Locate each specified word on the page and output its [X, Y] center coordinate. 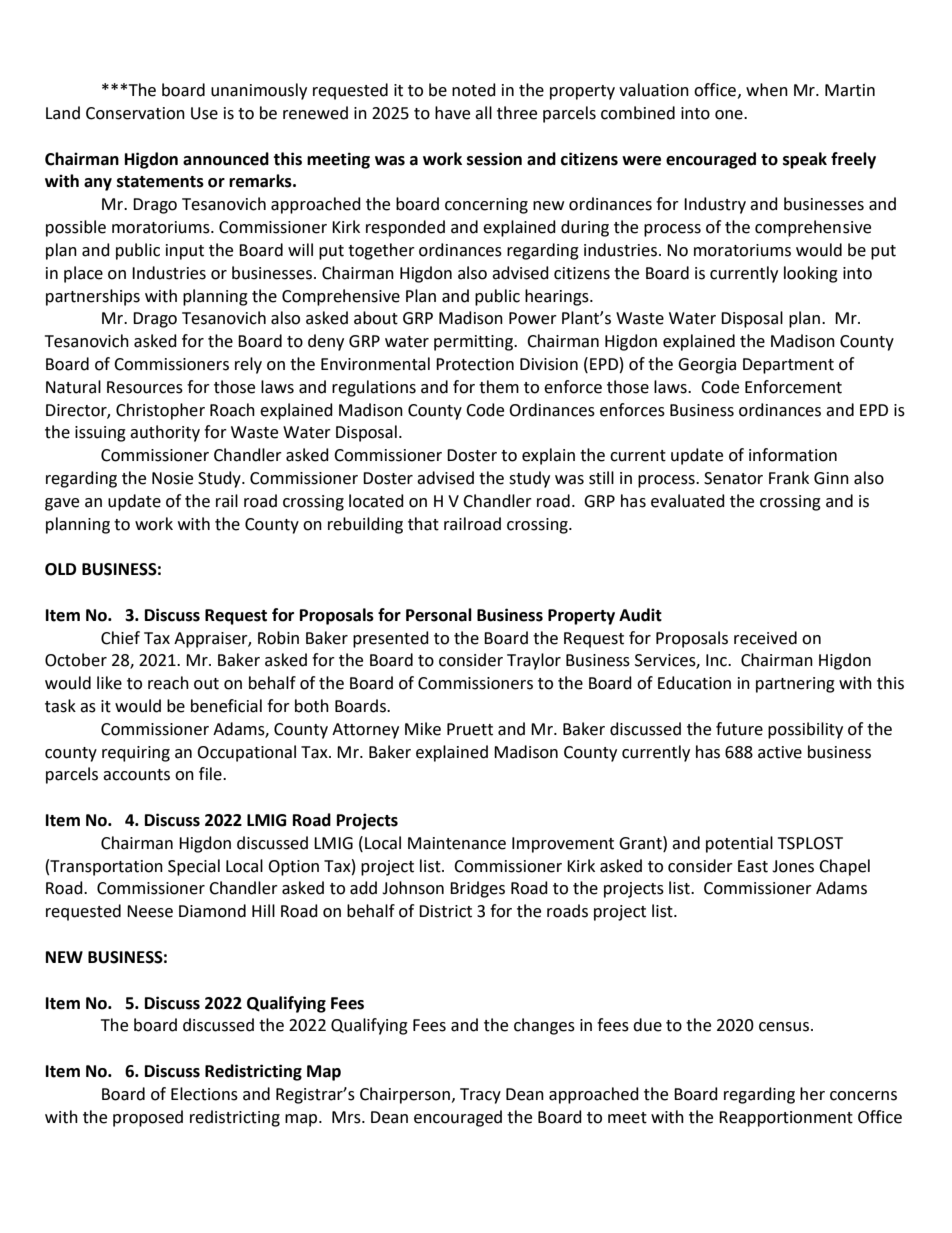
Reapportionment [786, 1119]
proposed [148, 1118]
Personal [439, 615]
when [767, 90]
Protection [475, 364]
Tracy [480, 1096]
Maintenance [457, 843]
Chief [120, 638]
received [765, 638]
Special [194, 867]
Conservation [135, 113]
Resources [145, 387]
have [452, 113]
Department [788, 366]
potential [739, 844]
